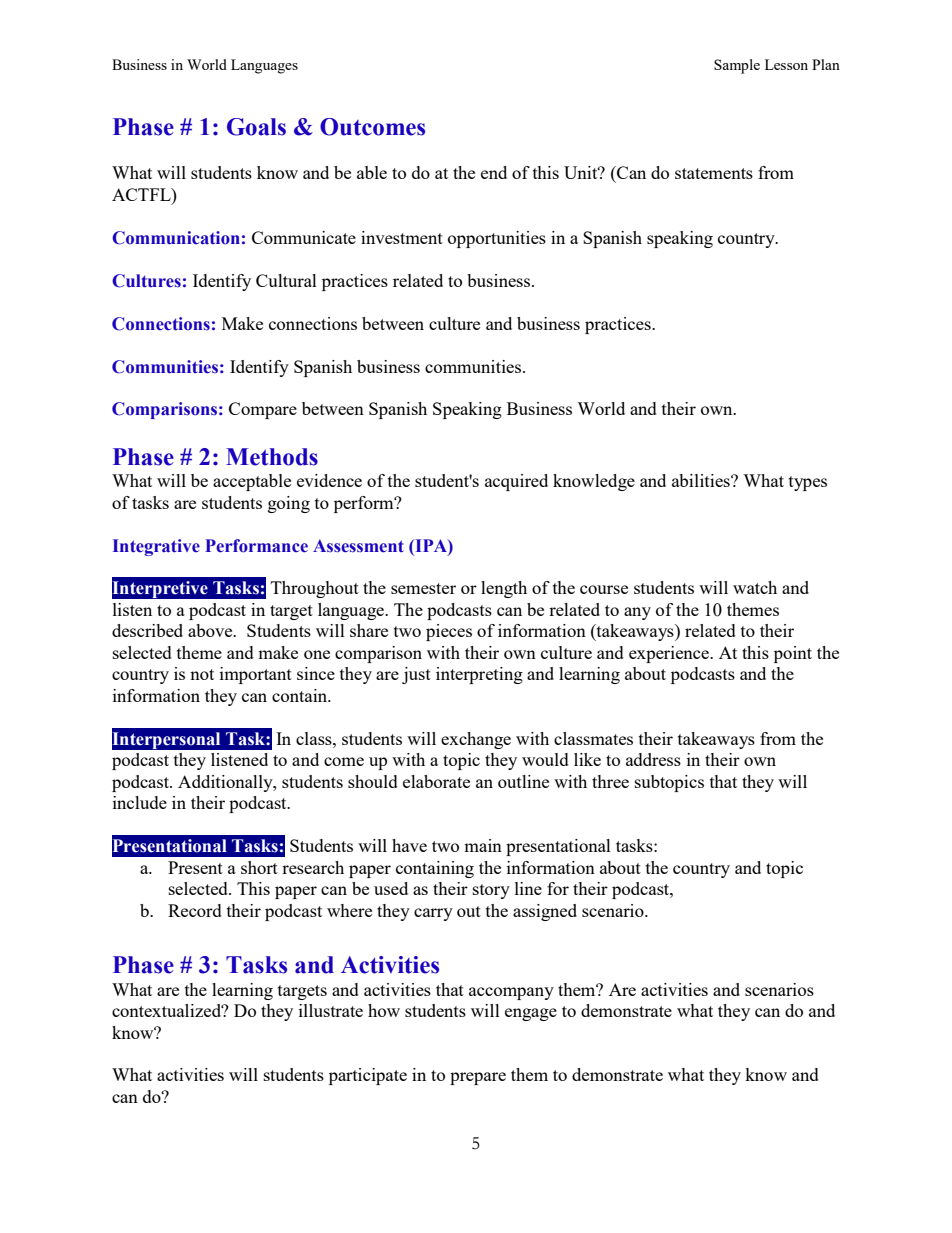  Describe the element at coordinates (263, 410) in the image. I see `Compare` at that location.
